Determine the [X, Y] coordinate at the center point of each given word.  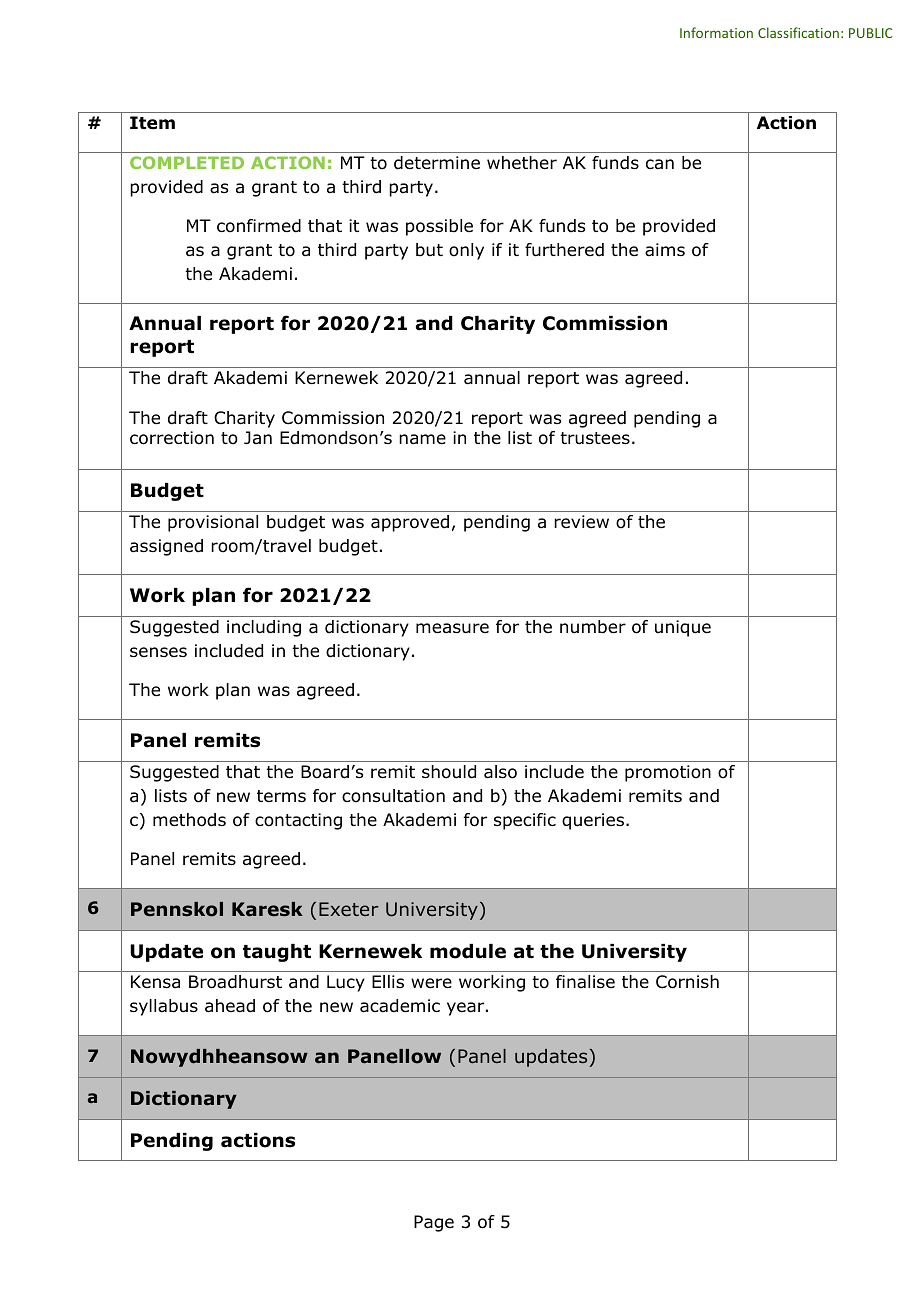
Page [434, 1223]
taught [277, 953]
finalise [585, 982]
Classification [798, 32]
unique [683, 628]
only [466, 251]
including [264, 628]
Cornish [687, 982]
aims [665, 250]
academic [400, 1006]
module [468, 951]
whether [522, 163]
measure [452, 628]
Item [152, 123]
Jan [258, 437]
